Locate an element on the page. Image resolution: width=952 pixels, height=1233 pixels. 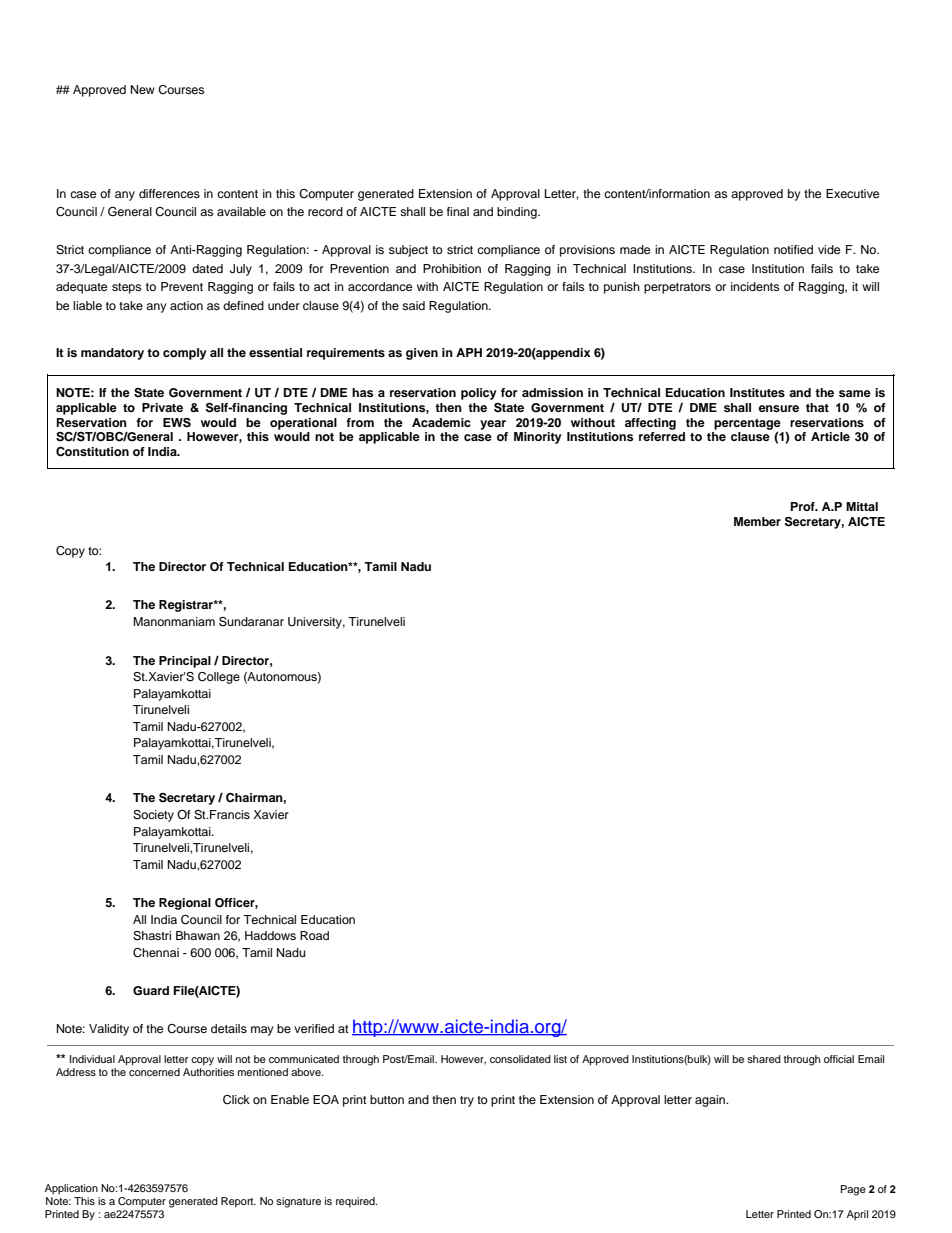
Page is located at coordinates (853, 1190).
